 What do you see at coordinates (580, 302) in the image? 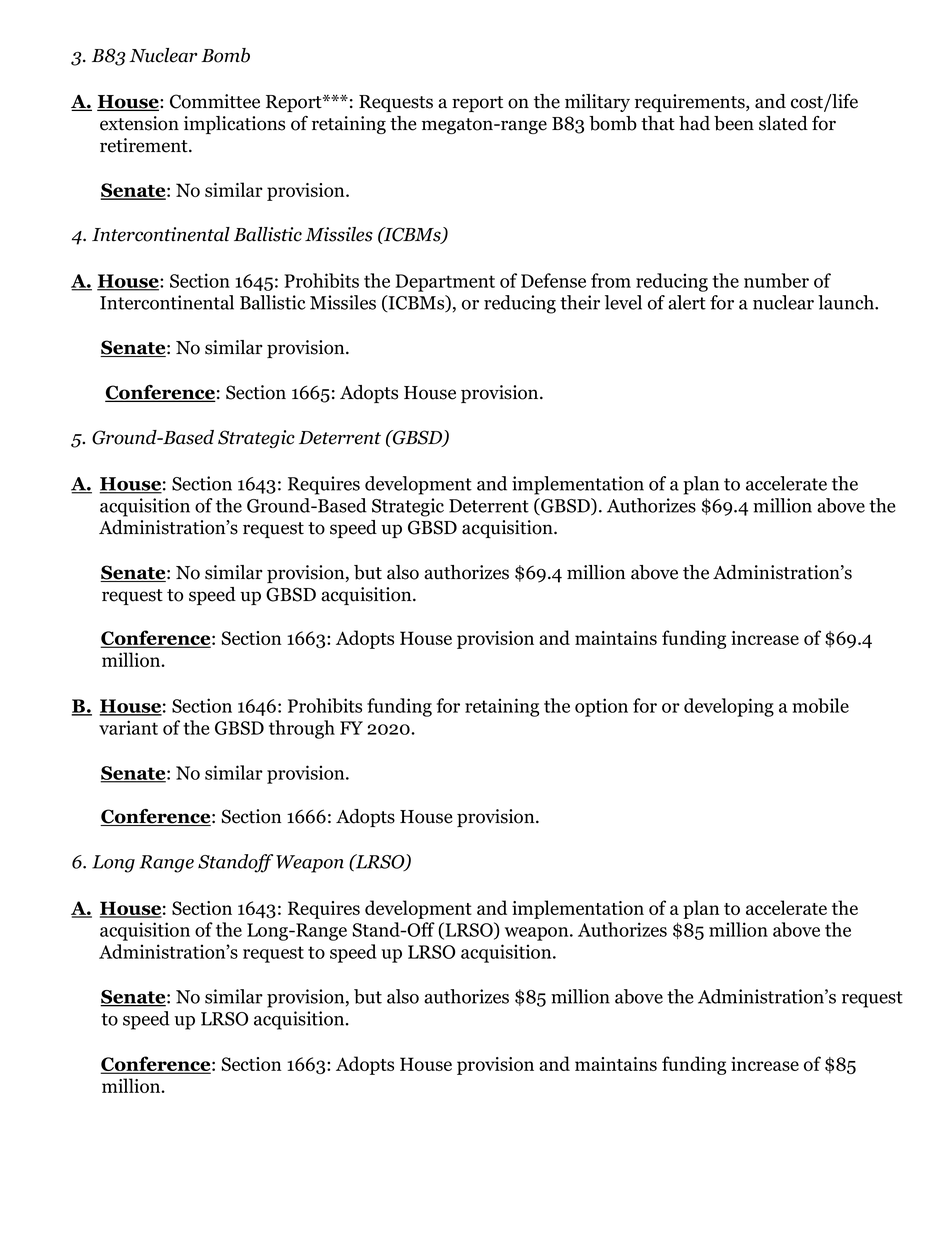
I see `their` at bounding box center [580, 302].
